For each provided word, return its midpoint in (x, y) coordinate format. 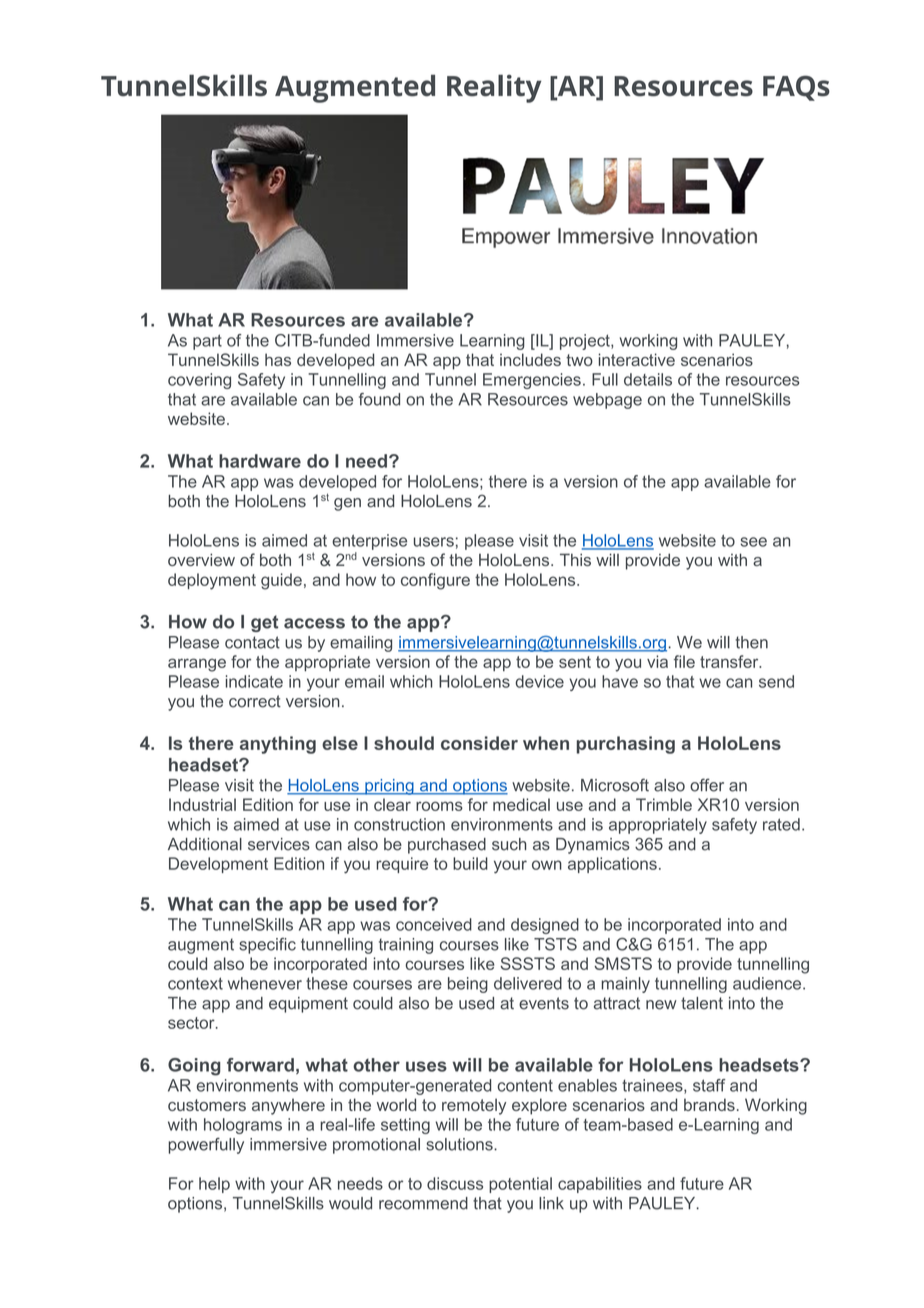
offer (707, 785)
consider (479, 743)
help (214, 1185)
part (207, 342)
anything (278, 745)
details (648, 379)
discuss (455, 1183)
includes (530, 359)
